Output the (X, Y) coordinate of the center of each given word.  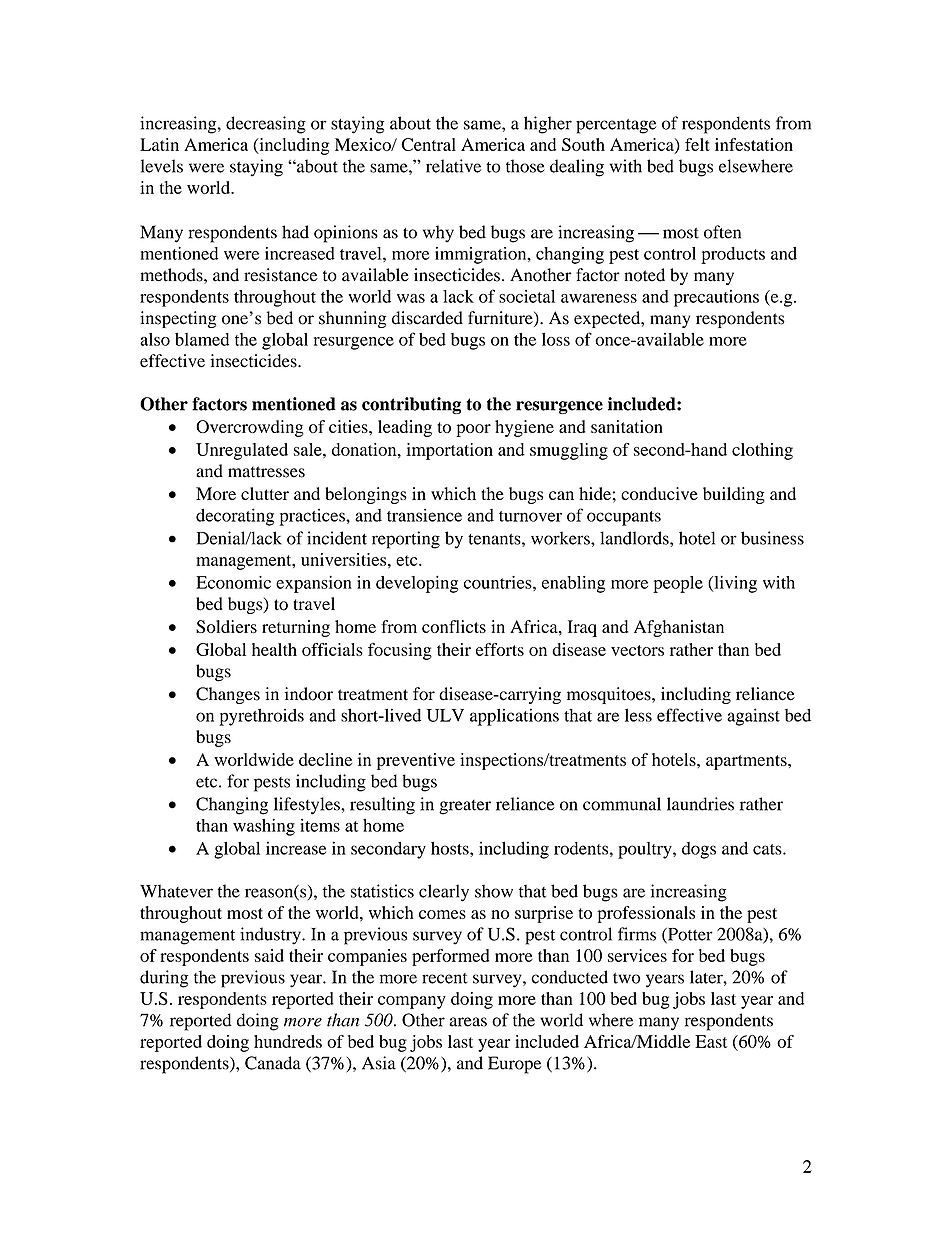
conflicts (454, 626)
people (678, 584)
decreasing (266, 125)
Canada (273, 1063)
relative (453, 166)
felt (697, 144)
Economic (233, 582)
